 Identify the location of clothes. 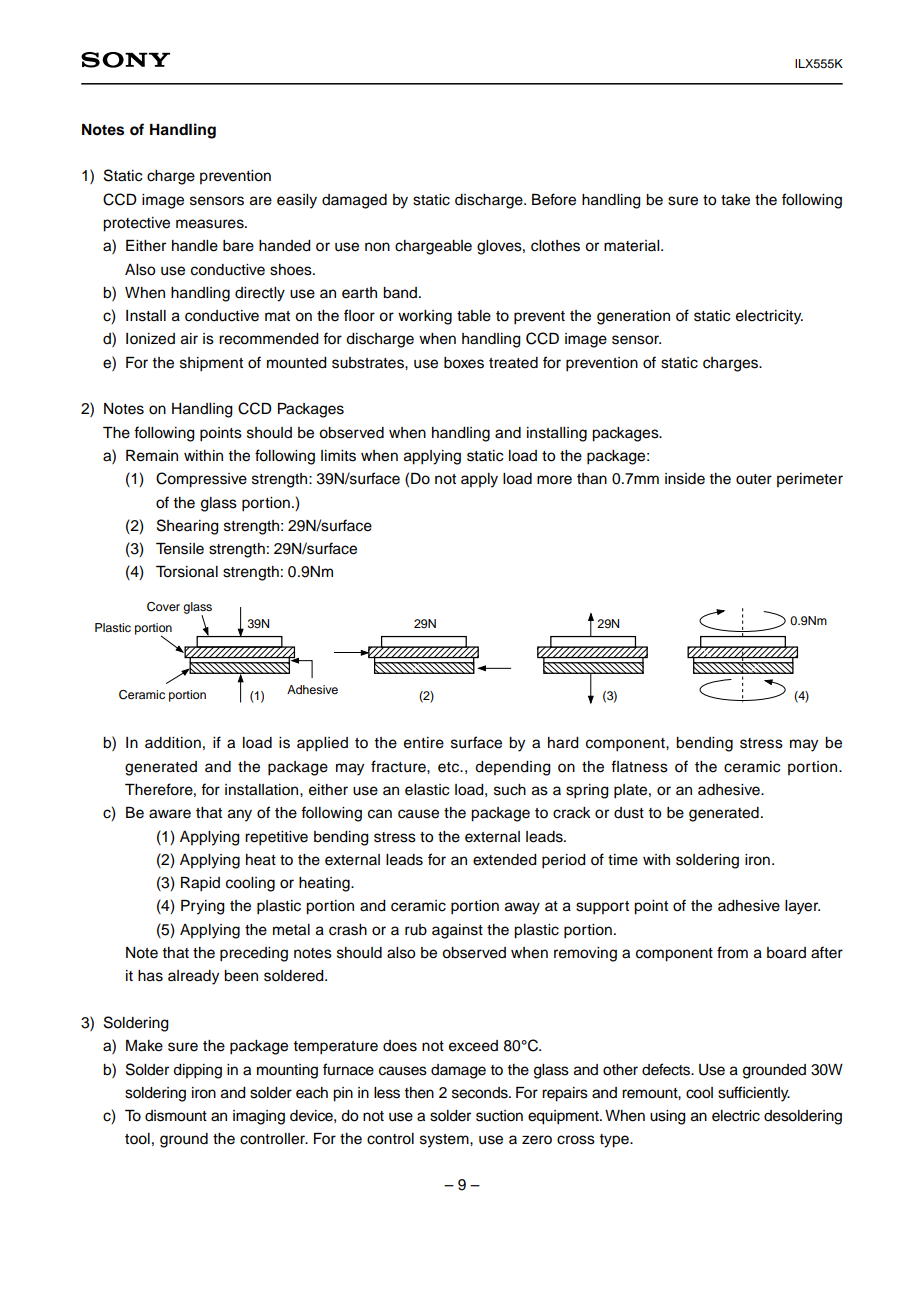
(555, 246).
